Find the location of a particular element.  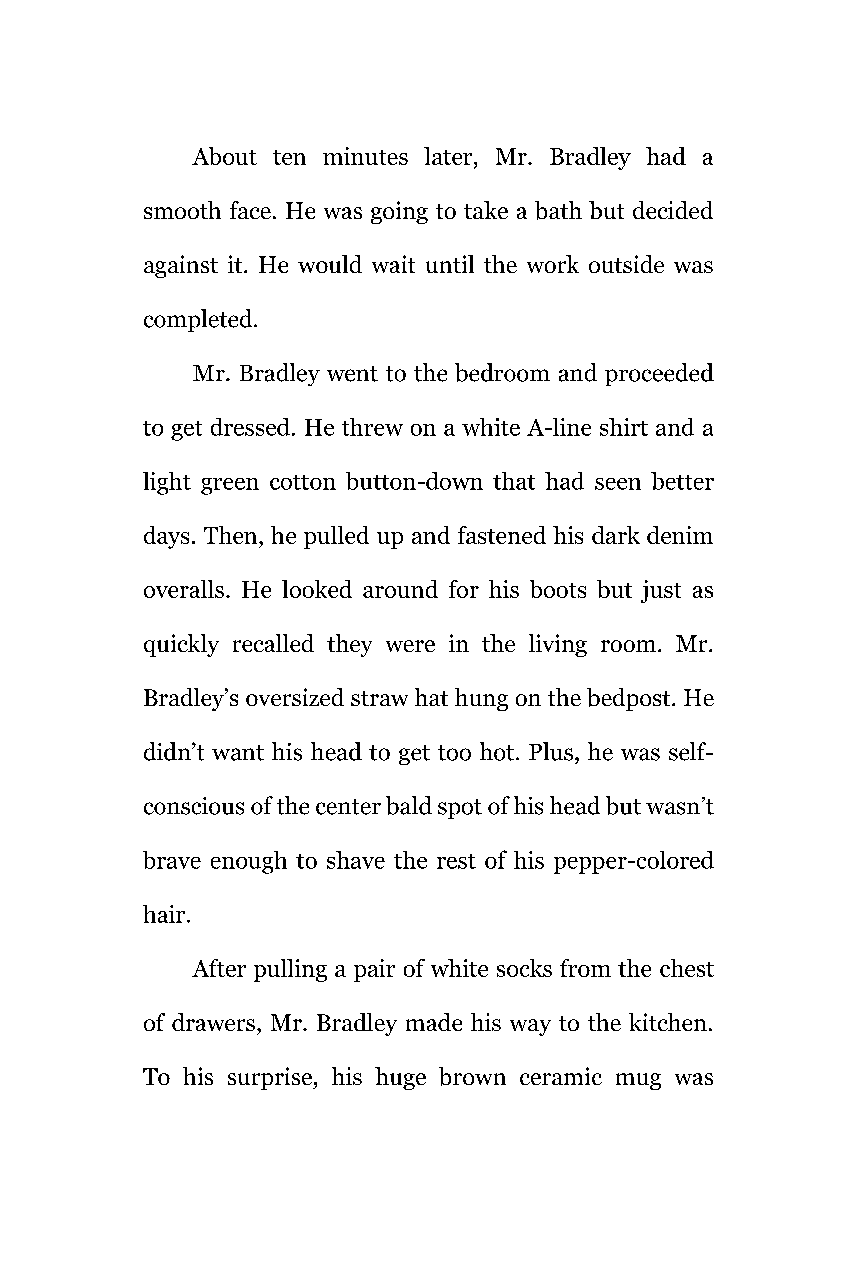

made is located at coordinates (434, 1022).
